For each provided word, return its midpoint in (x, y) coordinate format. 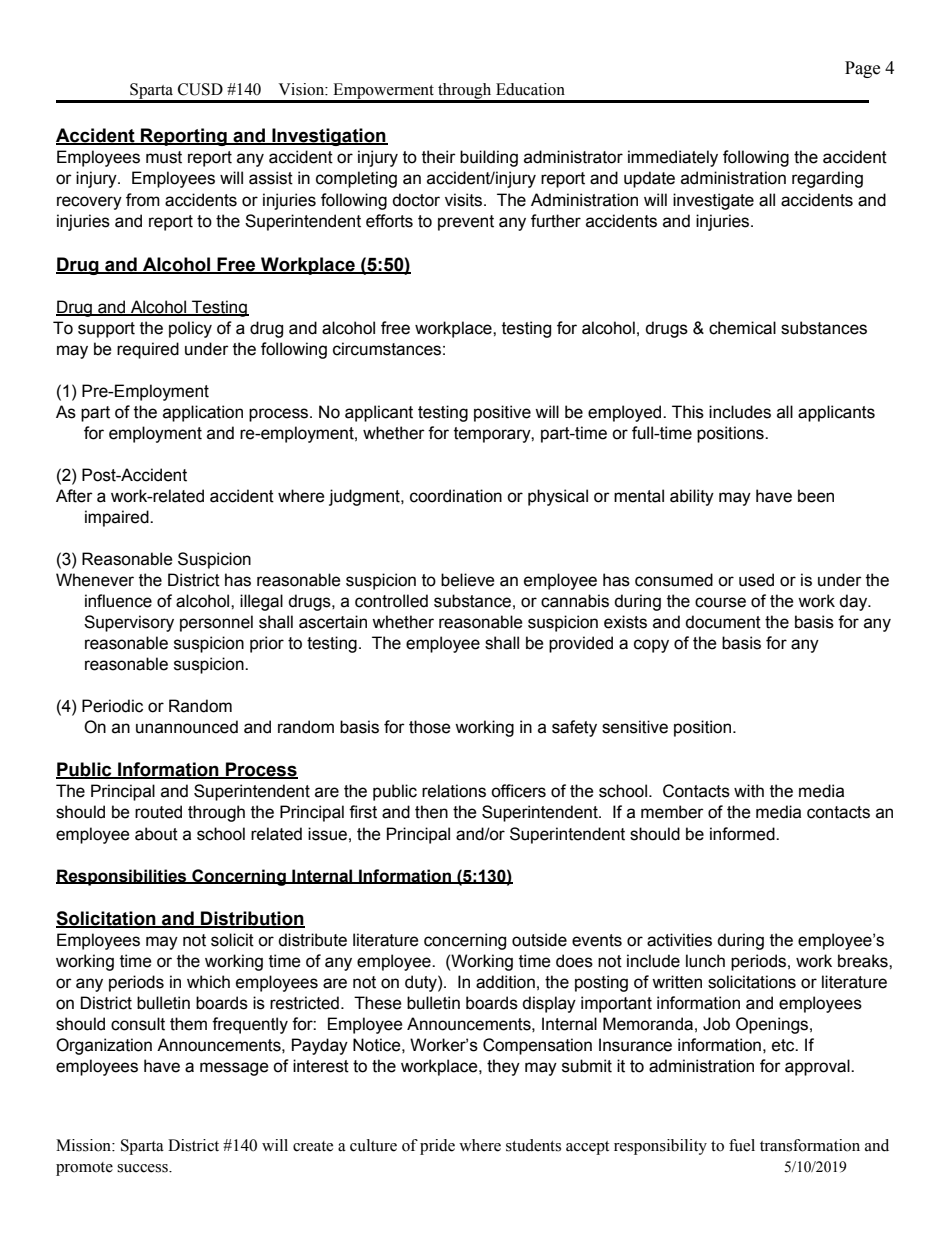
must (164, 157)
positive (502, 413)
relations (454, 791)
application (203, 413)
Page (862, 69)
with (749, 791)
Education (530, 89)
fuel (742, 1145)
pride (437, 1147)
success (143, 1168)
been (816, 496)
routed (158, 812)
